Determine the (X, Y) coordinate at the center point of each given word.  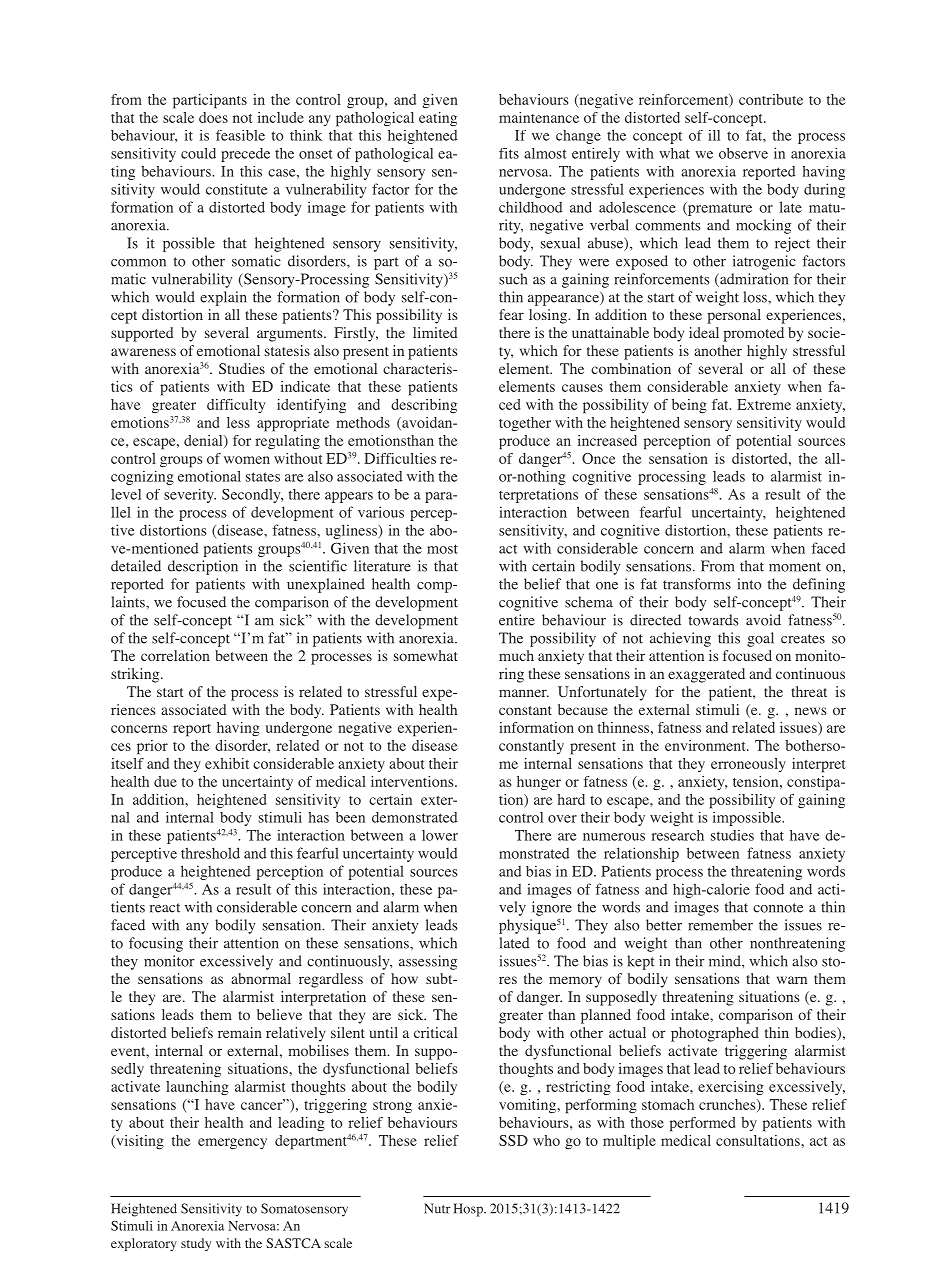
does (213, 117)
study (196, 1244)
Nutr (437, 1208)
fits (509, 153)
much (516, 655)
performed (702, 1124)
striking (136, 675)
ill (714, 135)
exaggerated (706, 675)
